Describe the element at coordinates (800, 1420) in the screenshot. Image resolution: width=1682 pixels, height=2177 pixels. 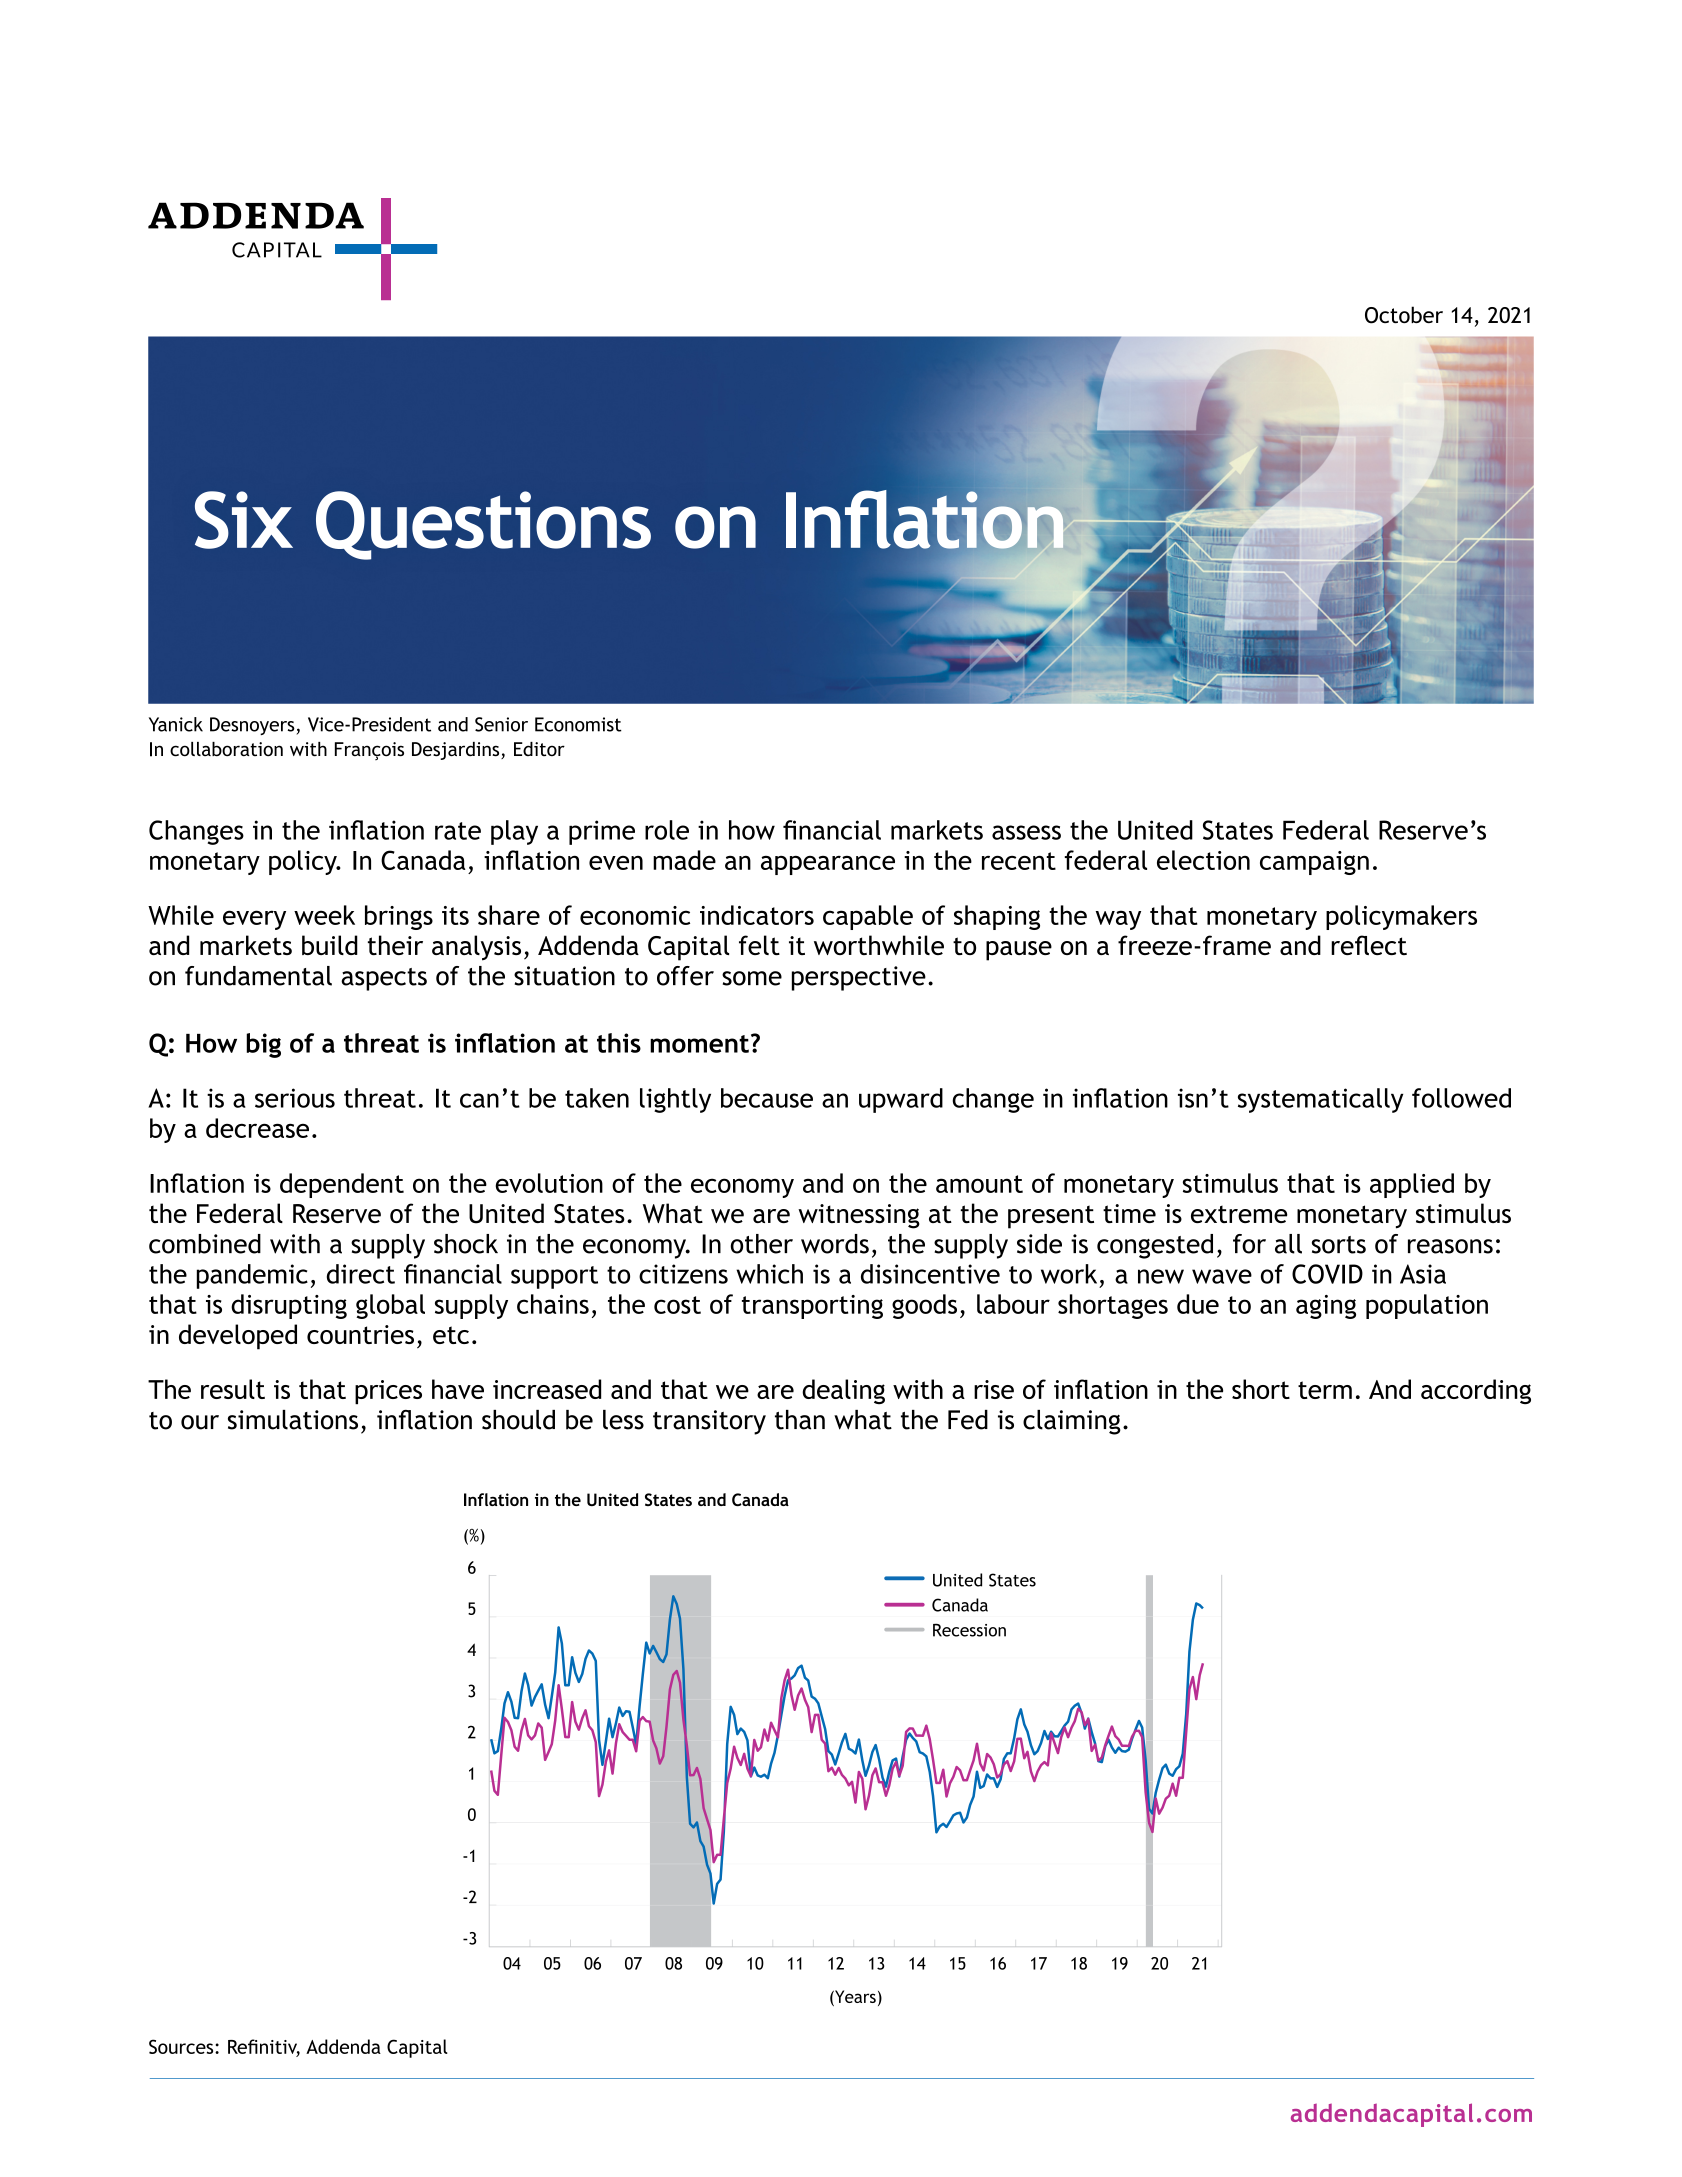
I see `than` at that location.
